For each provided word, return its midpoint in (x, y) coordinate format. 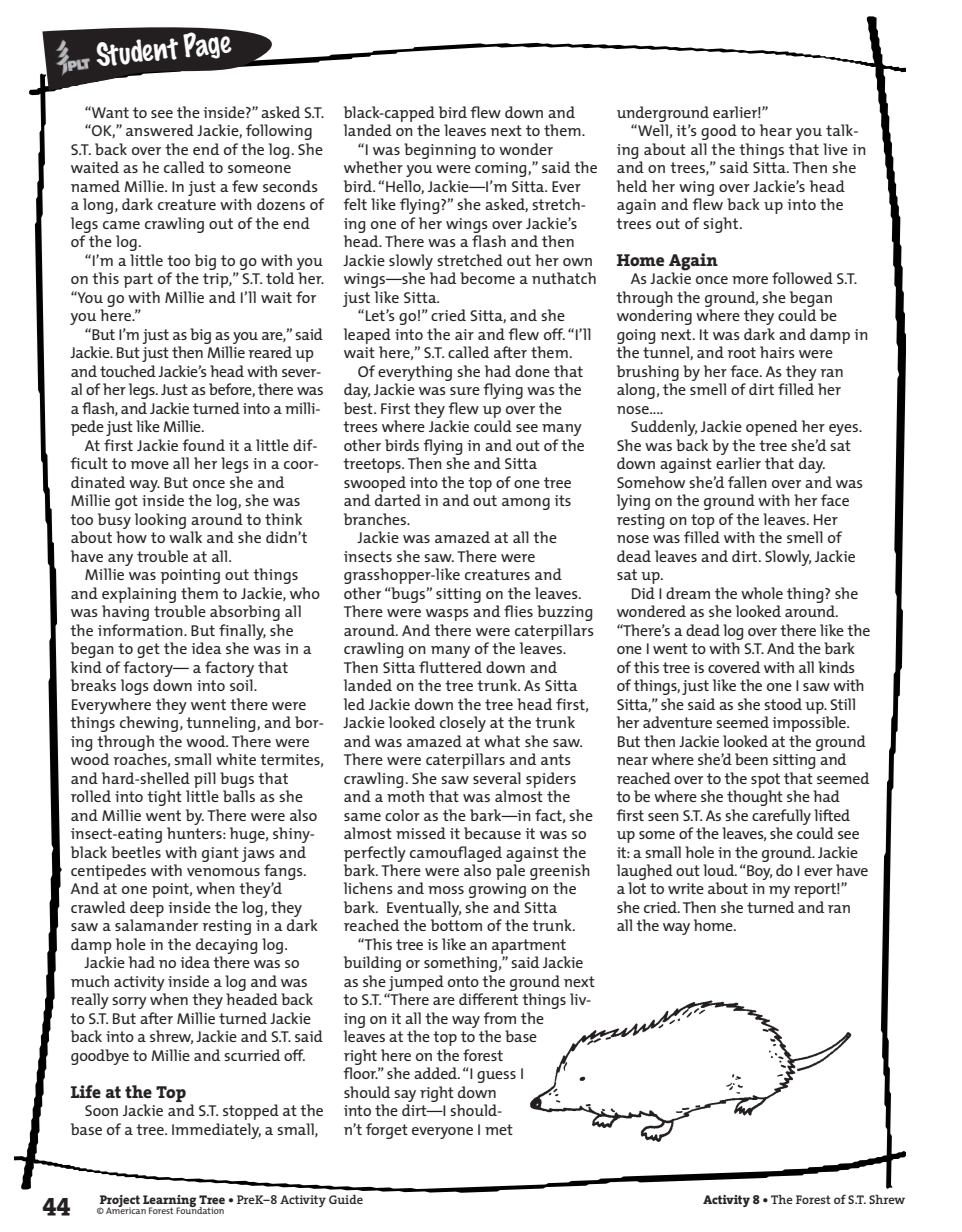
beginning (440, 151)
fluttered (450, 667)
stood (783, 704)
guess (496, 1077)
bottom (456, 925)
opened (772, 428)
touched (128, 371)
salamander (156, 925)
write (686, 888)
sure (465, 391)
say (405, 1096)
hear (776, 130)
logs (135, 687)
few (245, 186)
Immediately (216, 1131)
